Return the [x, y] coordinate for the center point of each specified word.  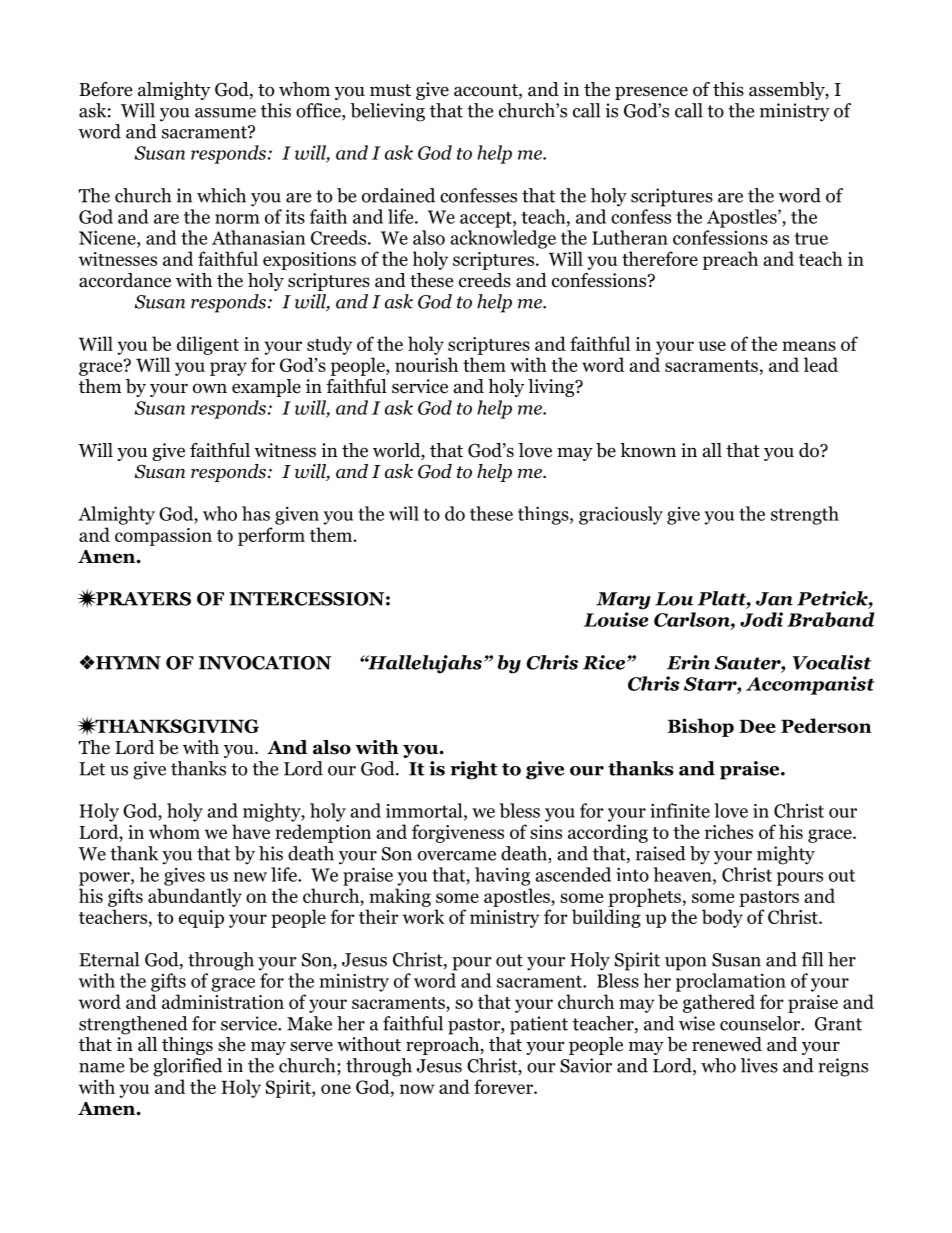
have [251, 831]
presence [651, 93]
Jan [774, 599]
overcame [457, 856]
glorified [187, 1067]
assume [225, 113]
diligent [208, 345]
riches [729, 831]
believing [387, 112]
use [712, 346]
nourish [426, 364]
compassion [163, 537]
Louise [616, 619]
